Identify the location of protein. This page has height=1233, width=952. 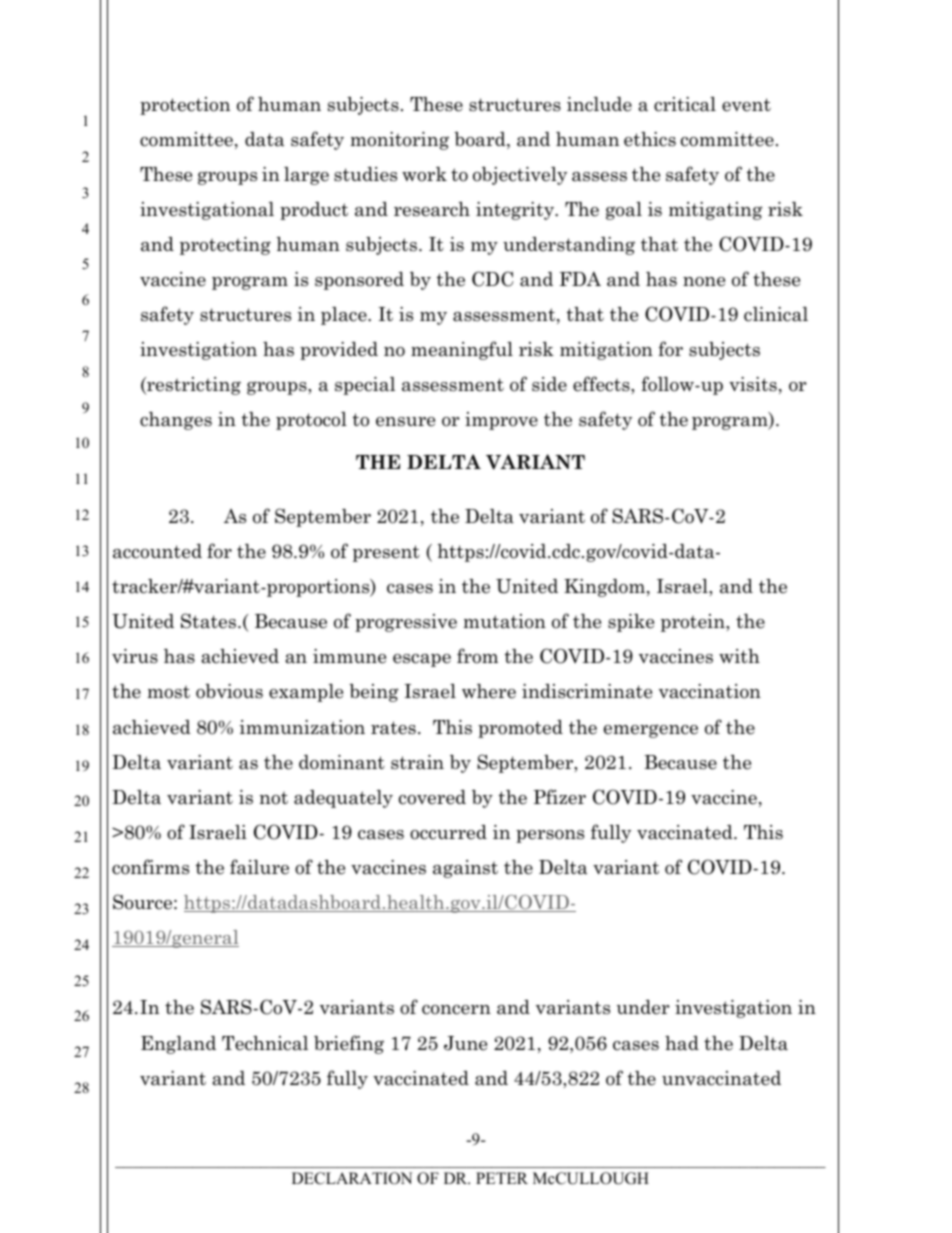
(694, 623).
